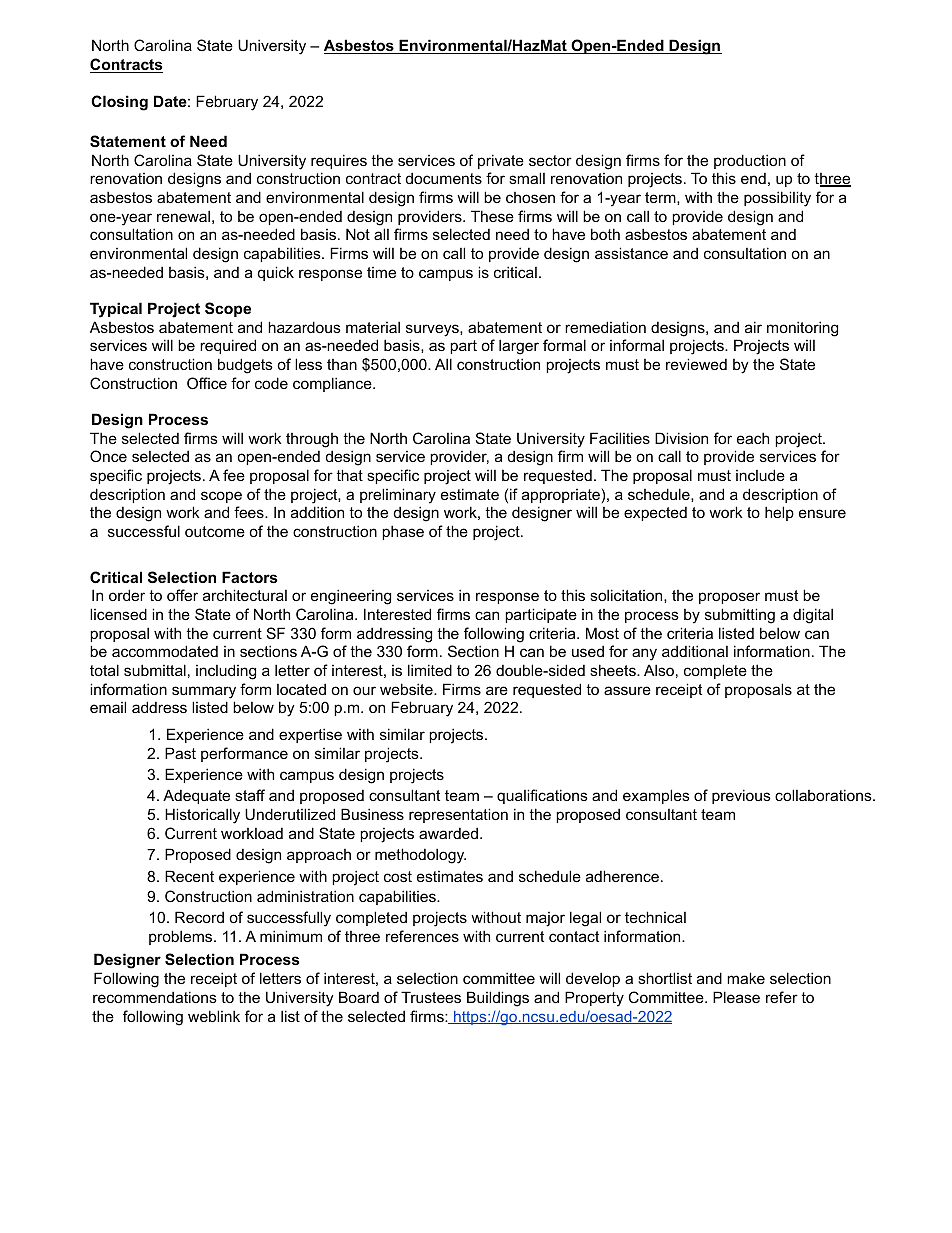  What do you see at coordinates (750, 161) in the page?
I see `production` at bounding box center [750, 161].
